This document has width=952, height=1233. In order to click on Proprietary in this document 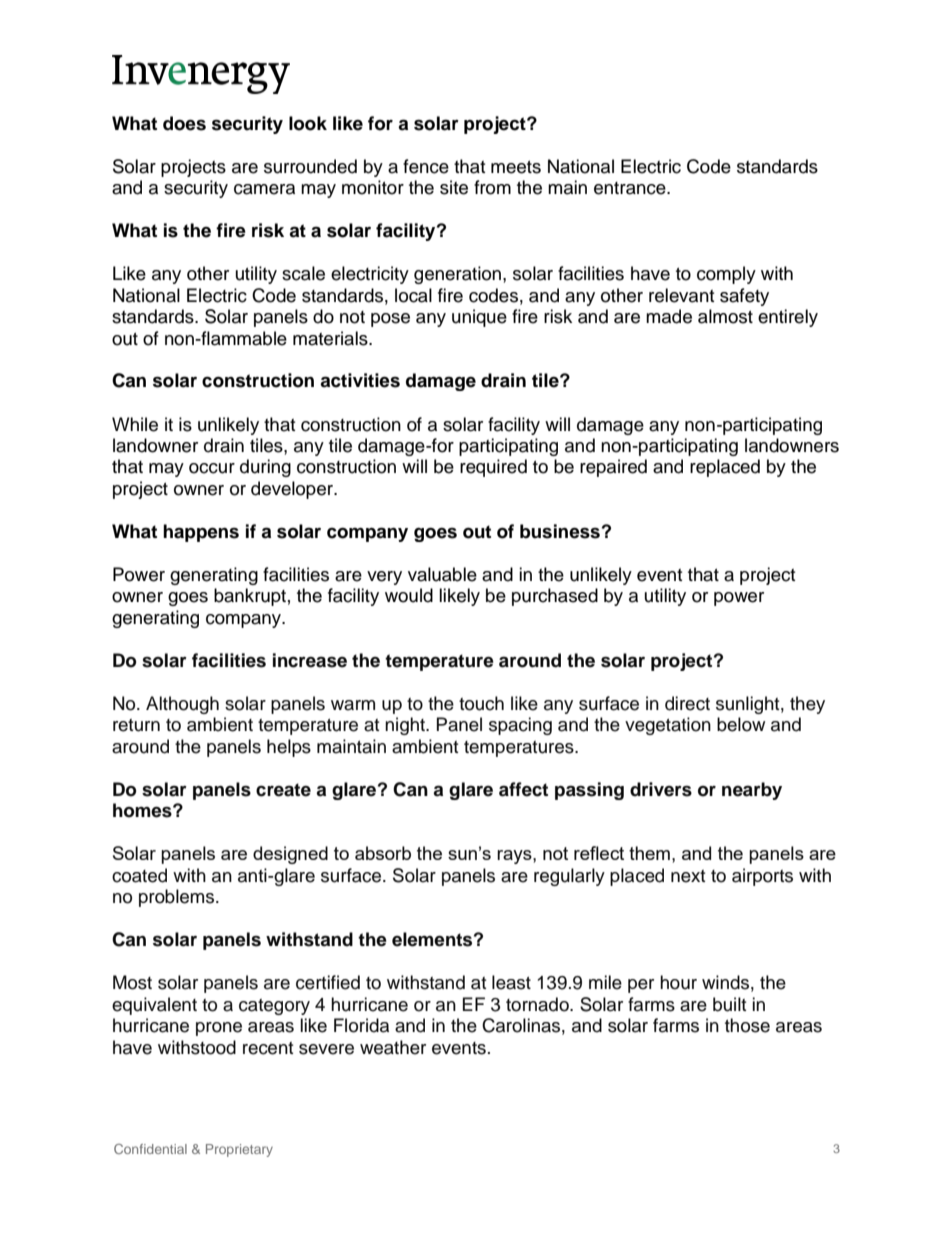, I will do `click(239, 1150)`.
